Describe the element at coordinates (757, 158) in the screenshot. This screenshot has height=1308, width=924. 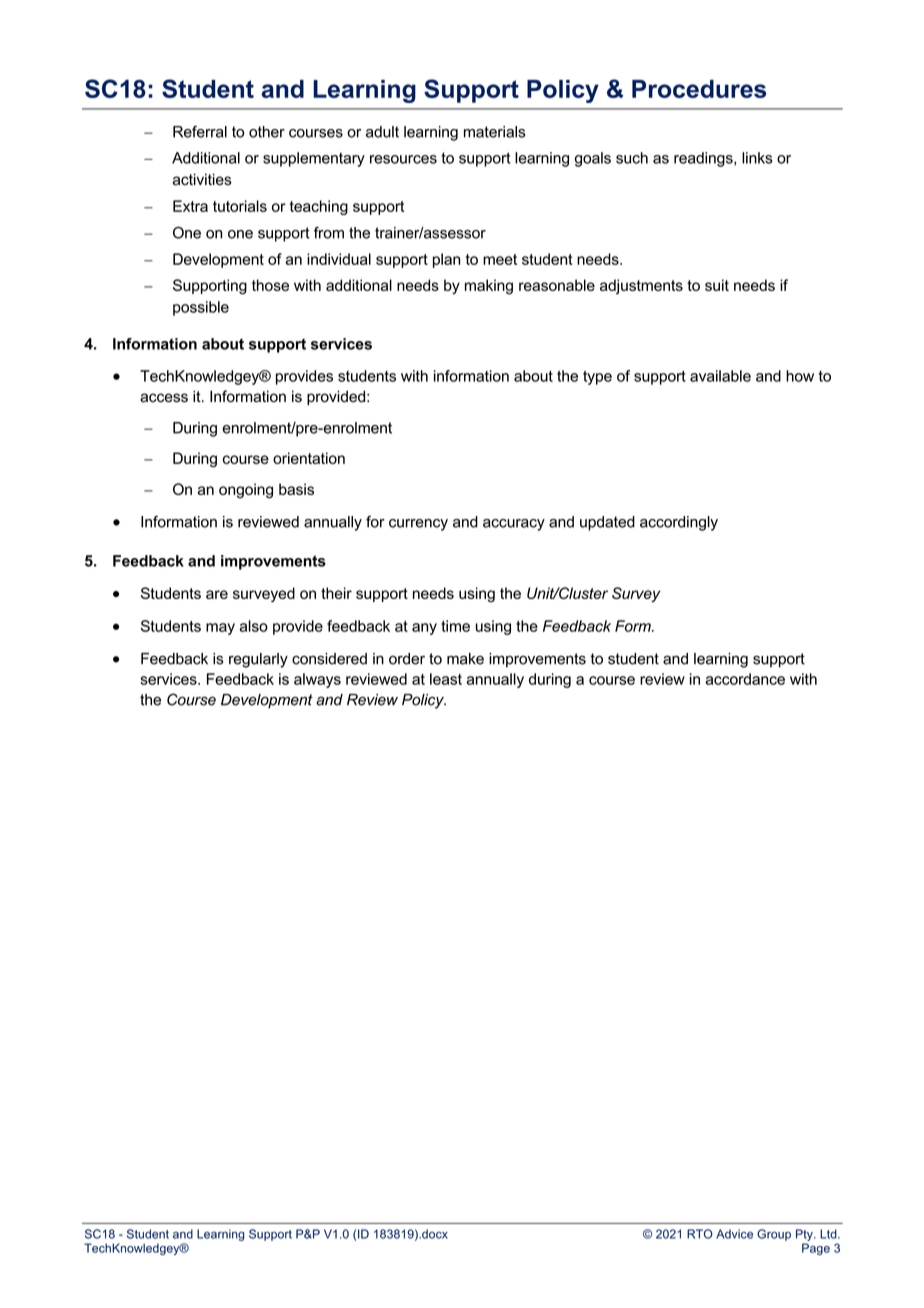
I see `links` at that location.
